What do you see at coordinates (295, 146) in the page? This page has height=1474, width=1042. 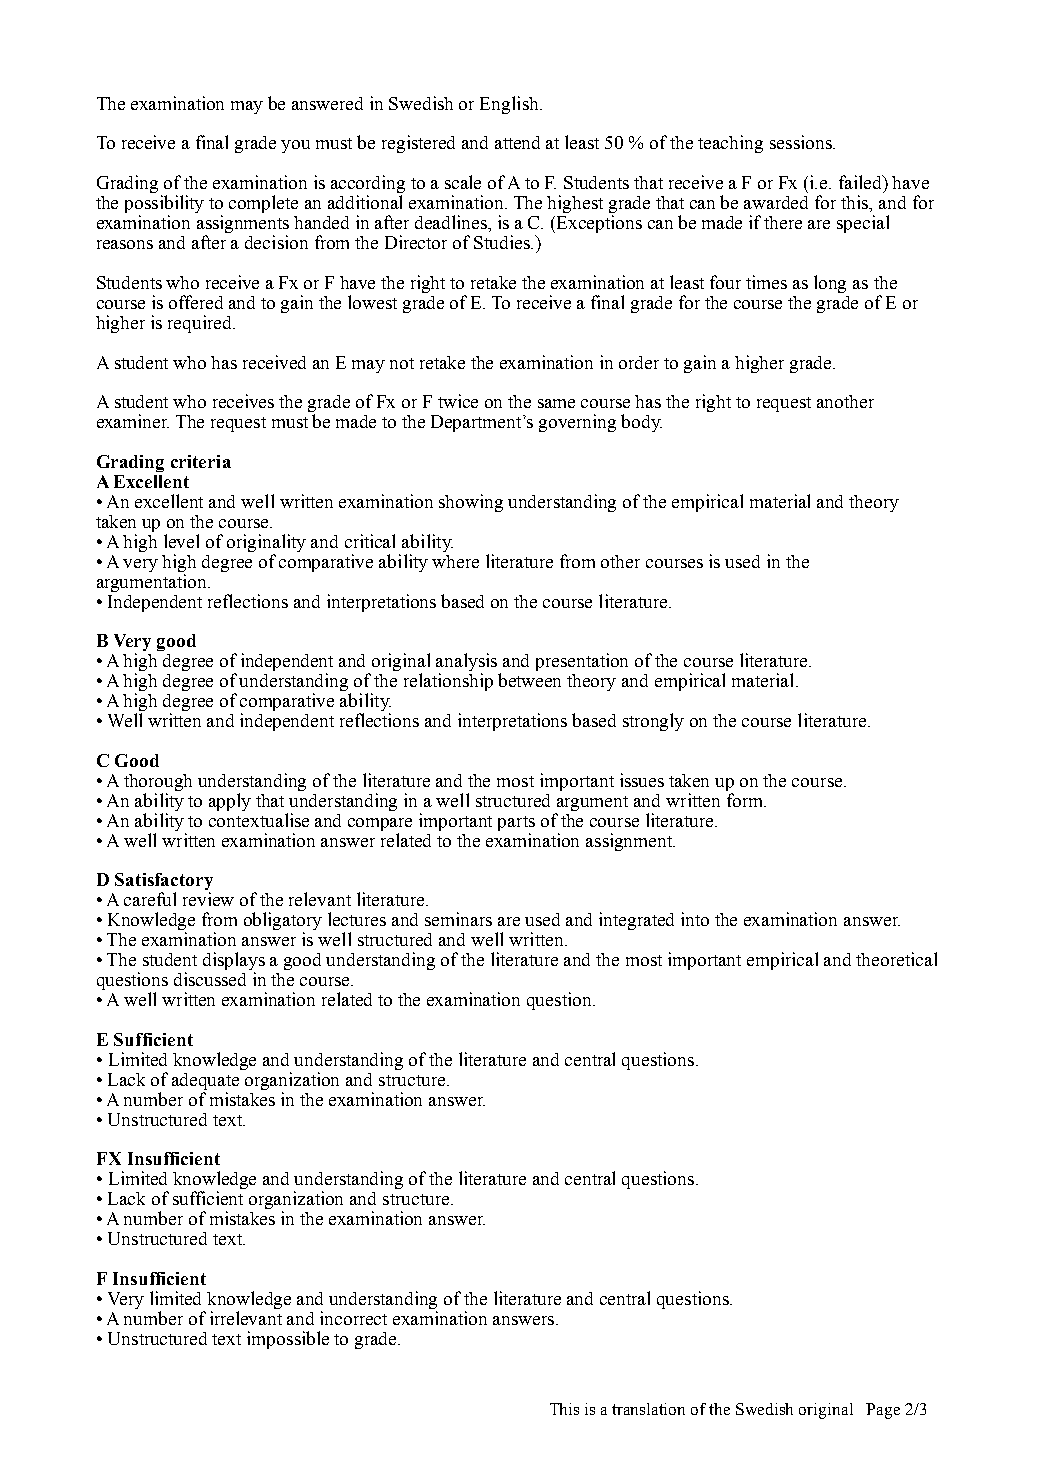 I see `you` at bounding box center [295, 146].
